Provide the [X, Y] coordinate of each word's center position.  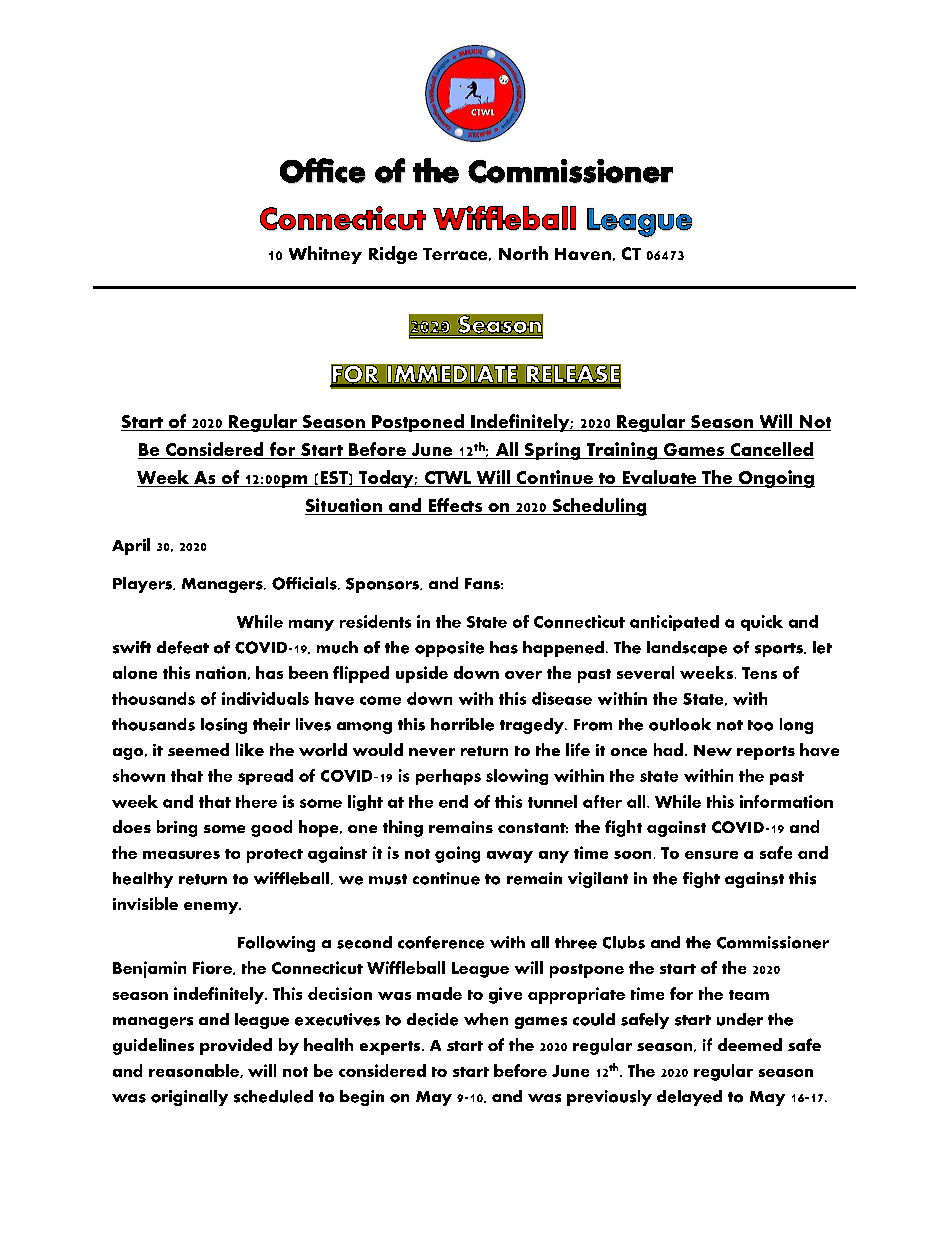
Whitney [325, 255]
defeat [183, 647]
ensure [711, 855]
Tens [759, 673]
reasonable [195, 1071]
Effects [455, 506]
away [510, 857]
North [523, 253]
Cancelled [771, 450]
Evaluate [659, 478]
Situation [344, 506]
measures [181, 855]
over [523, 675]
